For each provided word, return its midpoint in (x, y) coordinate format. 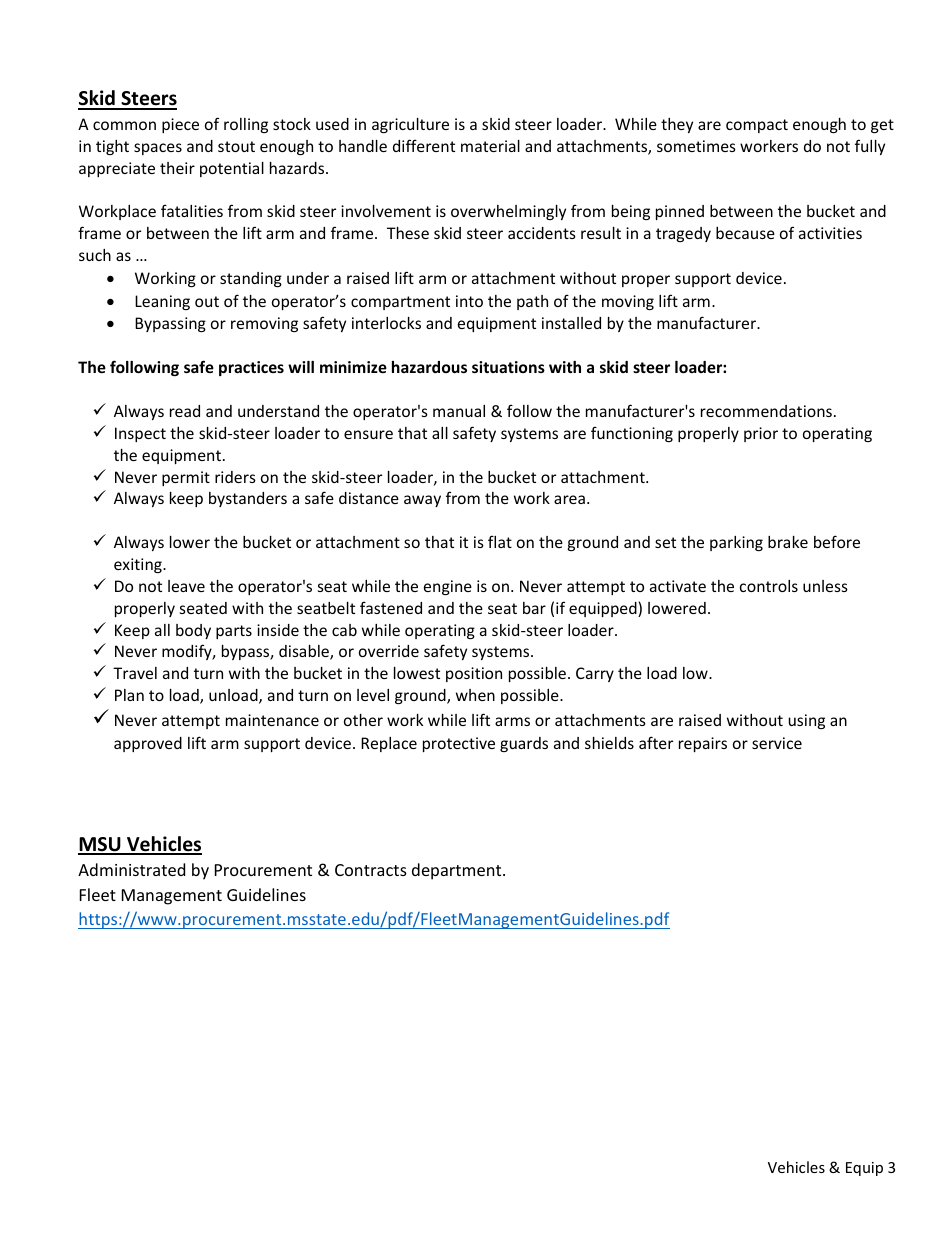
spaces (158, 149)
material (490, 146)
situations (508, 367)
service (777, 743)
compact (757, 126)
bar (534, 608)
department (458, 871)
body (193, 631)
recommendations (766, 411)
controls (769, 586)
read (185, 411)
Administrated (131, 869)
